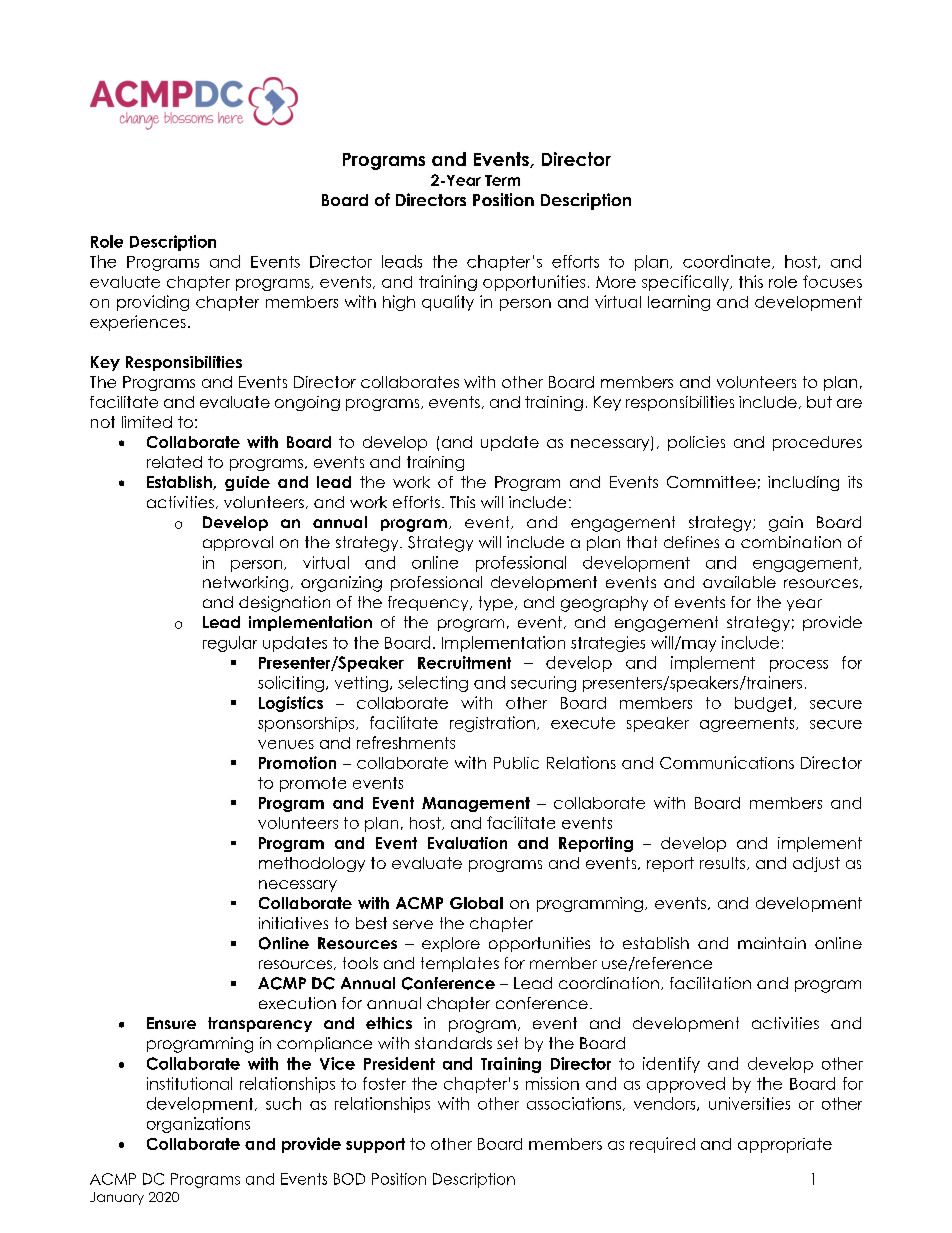  What do you see at coordinates (765, 704) in the image?
I see `budget` at bounding box center [765, 704].
